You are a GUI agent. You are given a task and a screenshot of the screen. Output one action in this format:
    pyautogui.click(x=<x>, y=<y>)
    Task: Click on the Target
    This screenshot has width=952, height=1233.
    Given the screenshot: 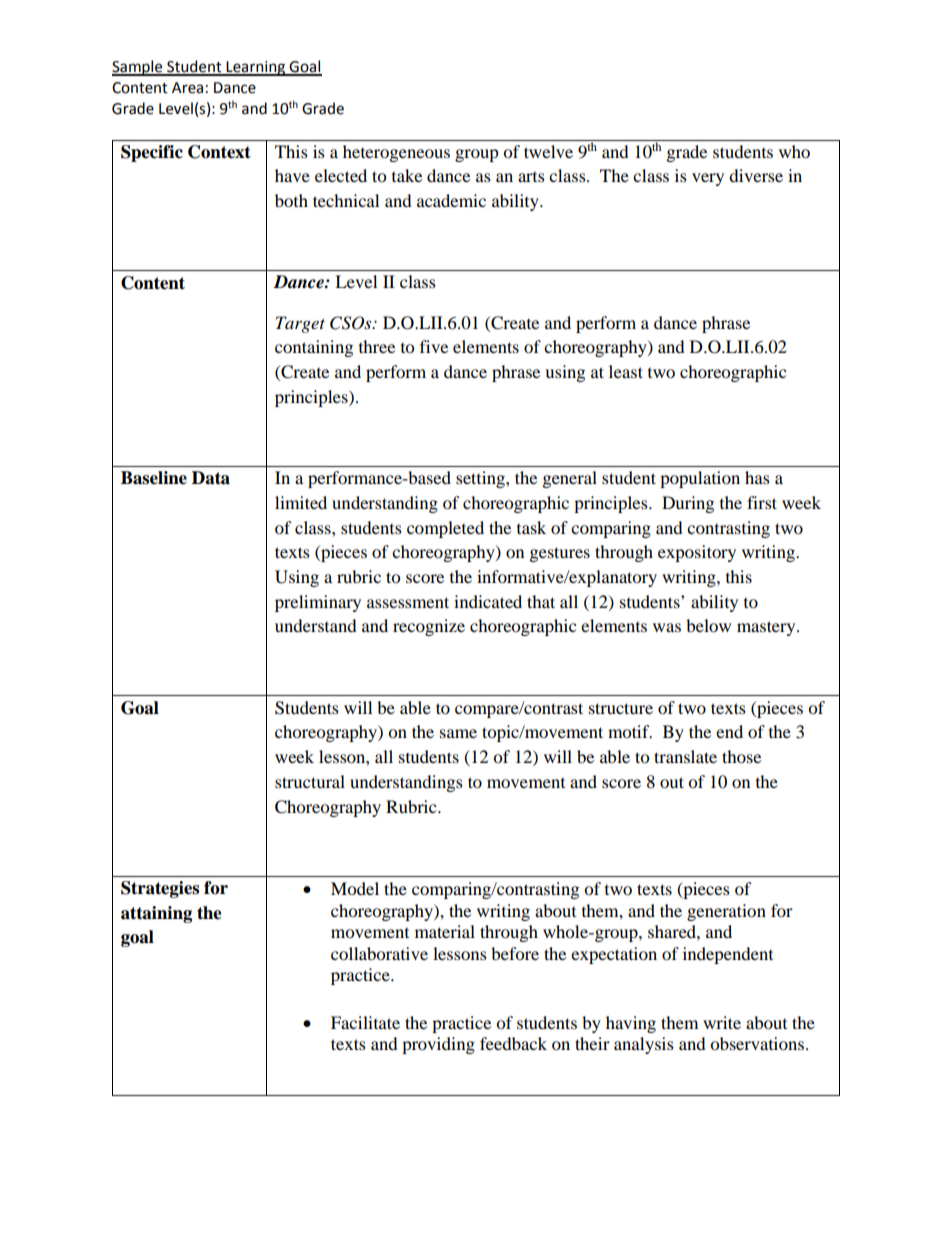 What is the action you would take?
    pyautogui.click(x=300, y=324)
